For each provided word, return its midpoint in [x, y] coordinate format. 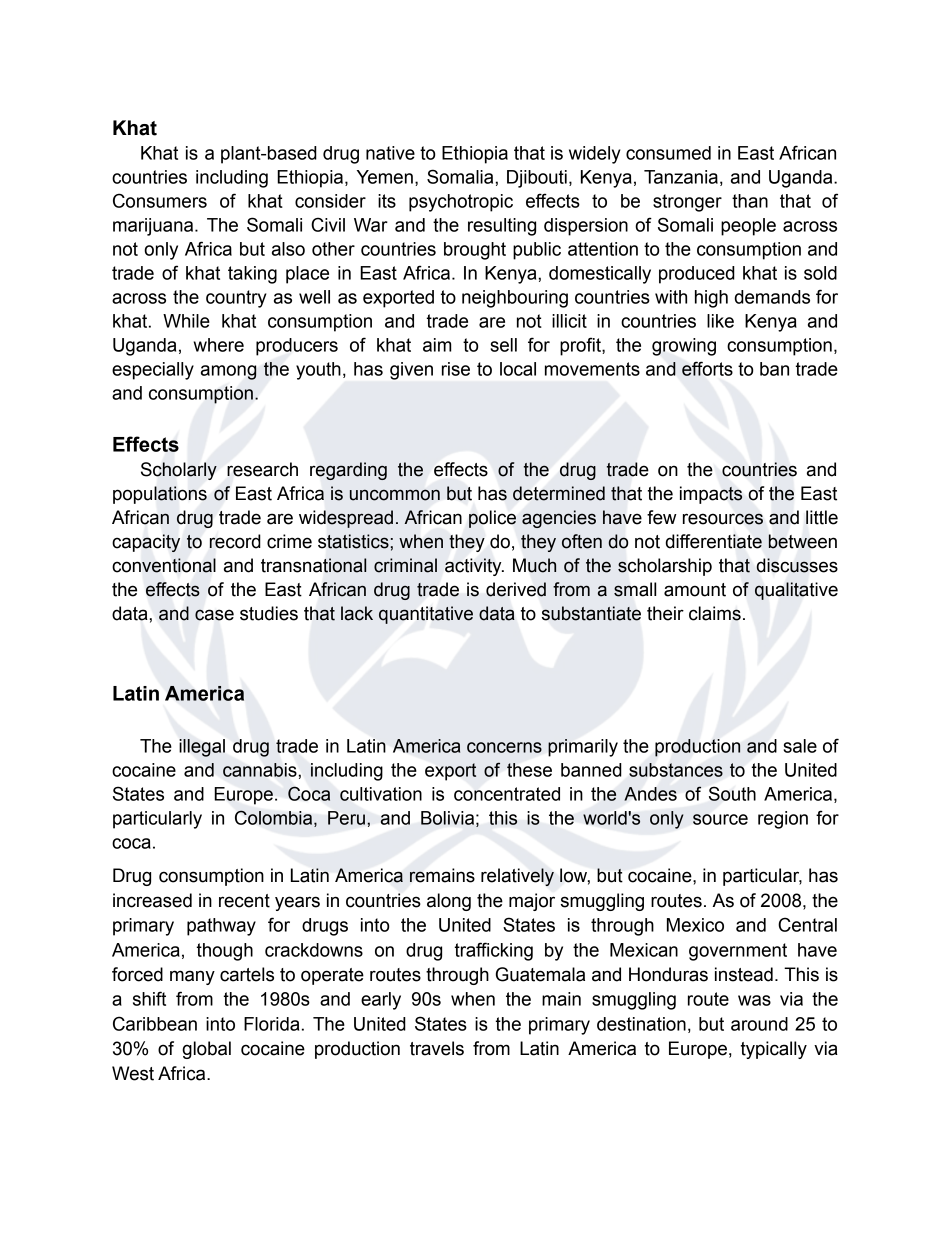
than [750, 201]
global [206, 1050]
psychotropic [461, 203]
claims [715, 613]
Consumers [160, 200]
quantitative [426, 615]
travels [437, 1048]
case [214, 615]
